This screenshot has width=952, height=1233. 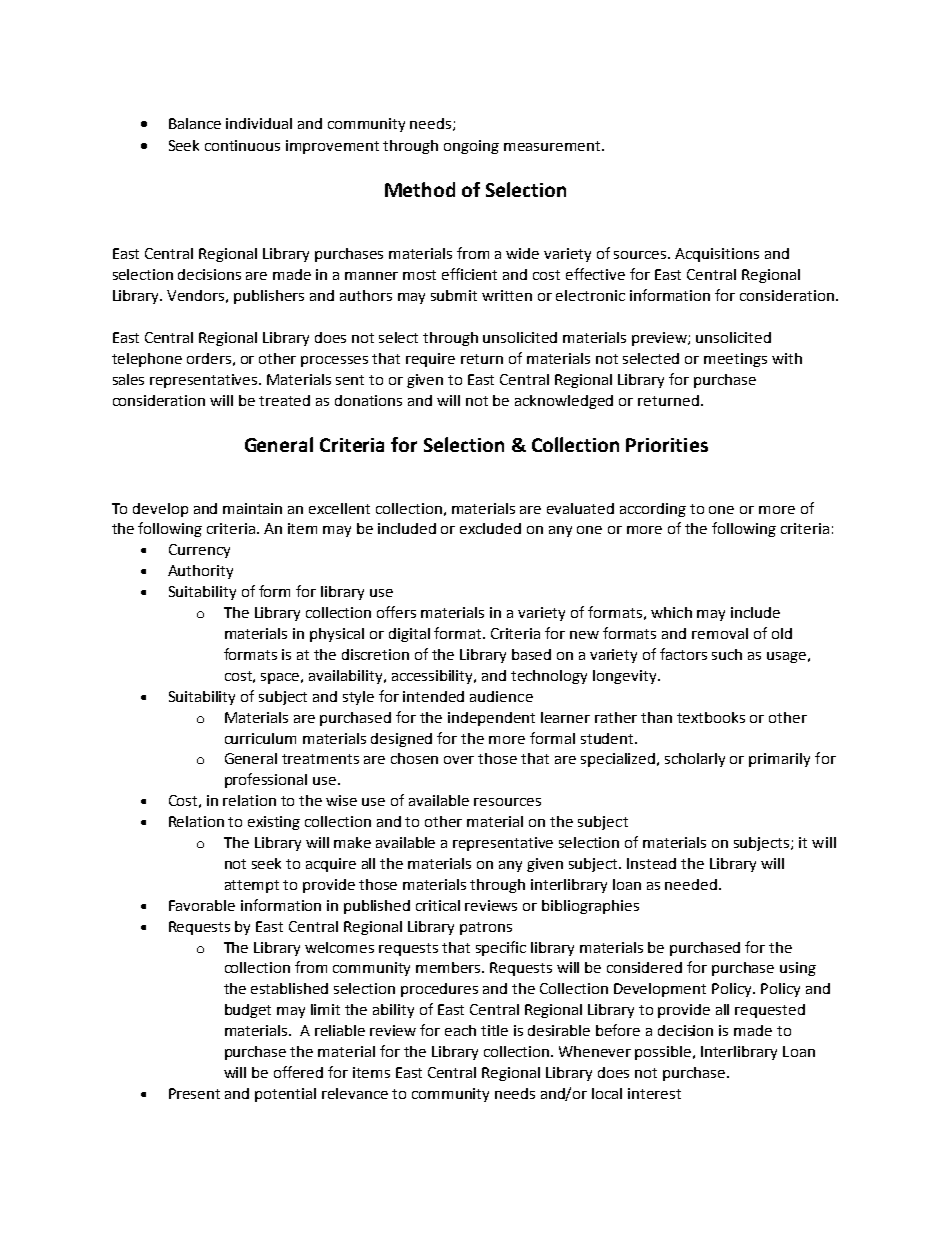 What do you see at coordinates (695, 760) in the screenshot?
I see `scholarly` at bounding box center [695, 760].
